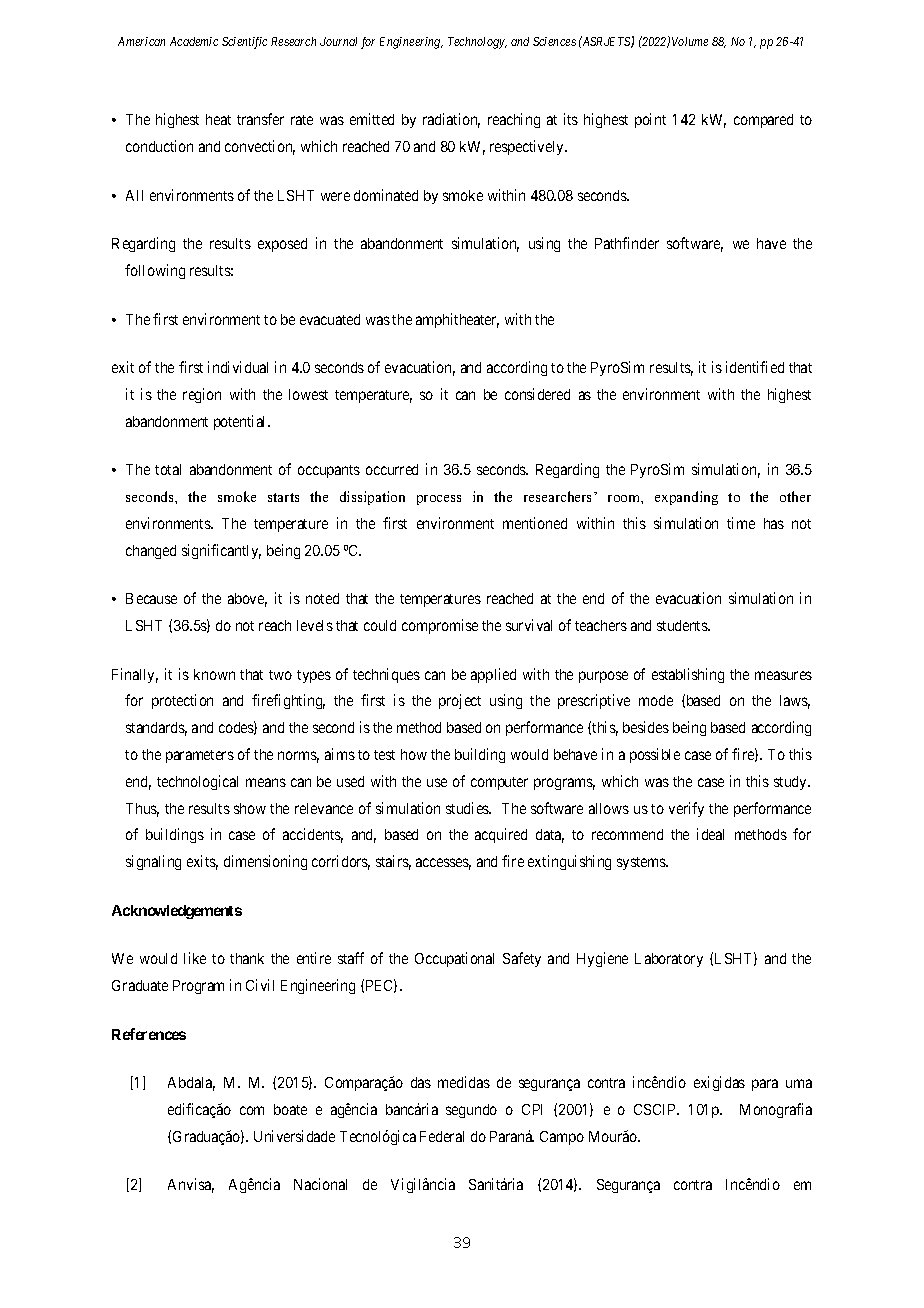 The width and height of the page is (924, 1308). Describe the element at coordinates (440, 626) in the page. I see `compromise` at that location.
